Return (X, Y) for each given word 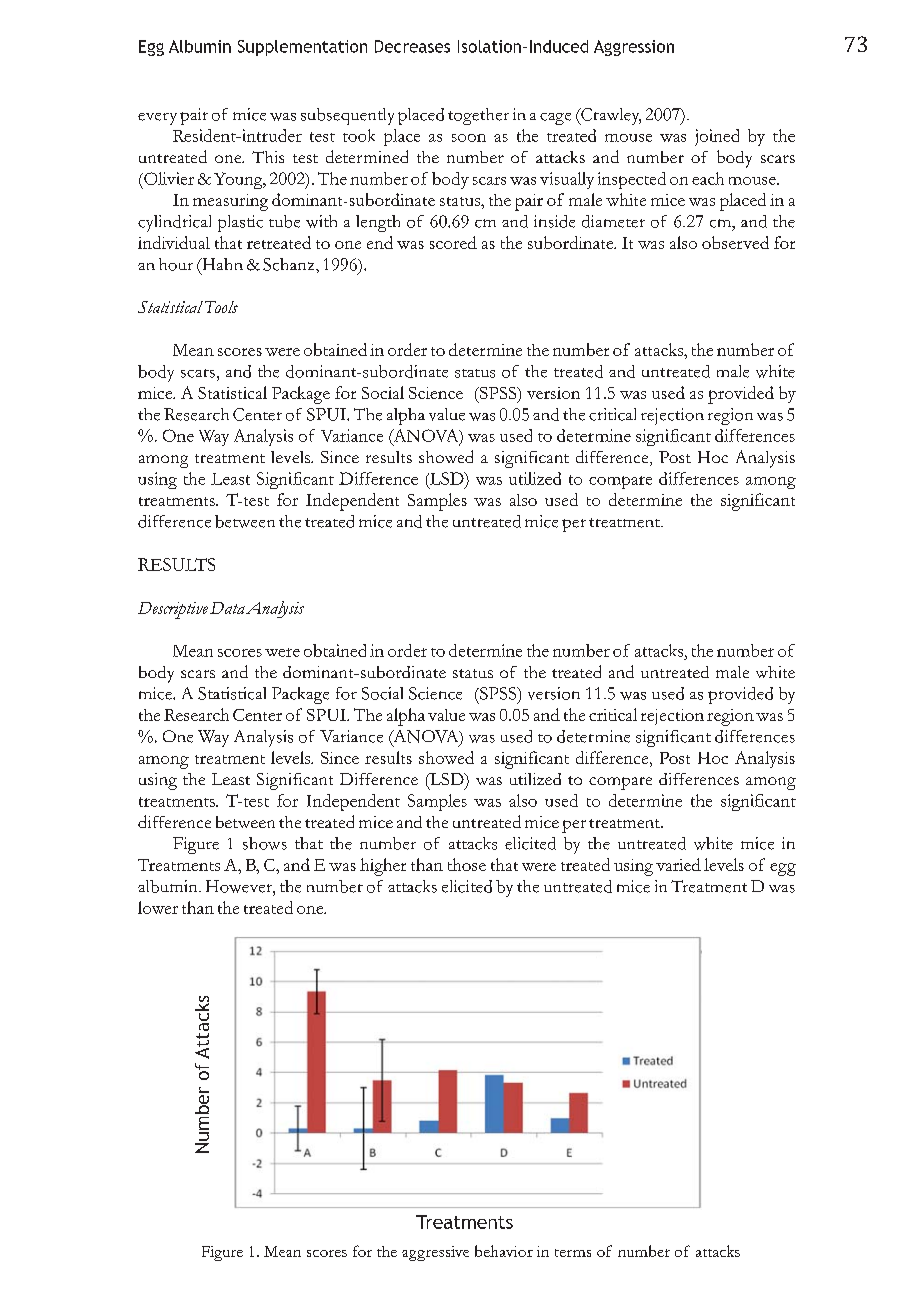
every (157, 119)
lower (158, 907)
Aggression (634, 48)
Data (227, 608)
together (478, 116)
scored (453, 242)
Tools (221, 307)
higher (383, 867)
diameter (613, 221)
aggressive (435, 1253)
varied (678, 864)
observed (735, 242)
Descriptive (173, 610)
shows (265, 843)
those (467, 864)
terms (573, 1253)
